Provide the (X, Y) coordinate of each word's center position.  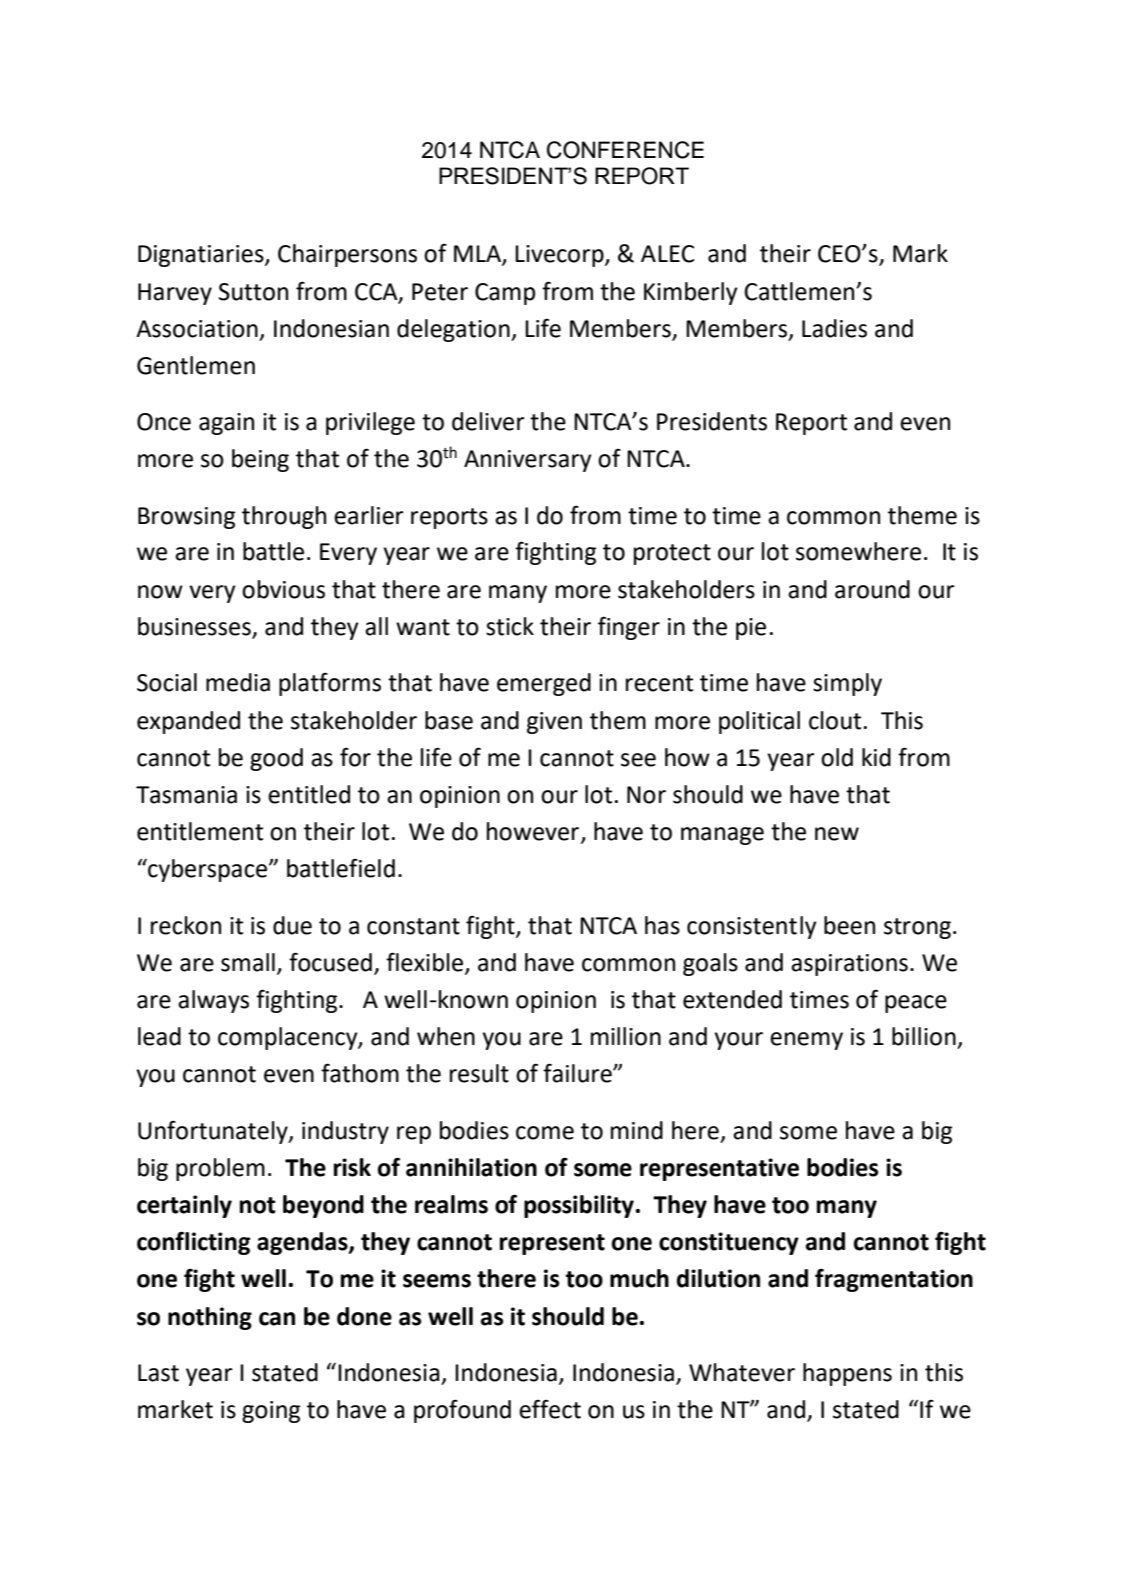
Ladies (834, 328)
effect (550, 1409)
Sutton (253, 292)
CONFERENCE (625, 150)
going (271, 1412)
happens (847, 1374)
